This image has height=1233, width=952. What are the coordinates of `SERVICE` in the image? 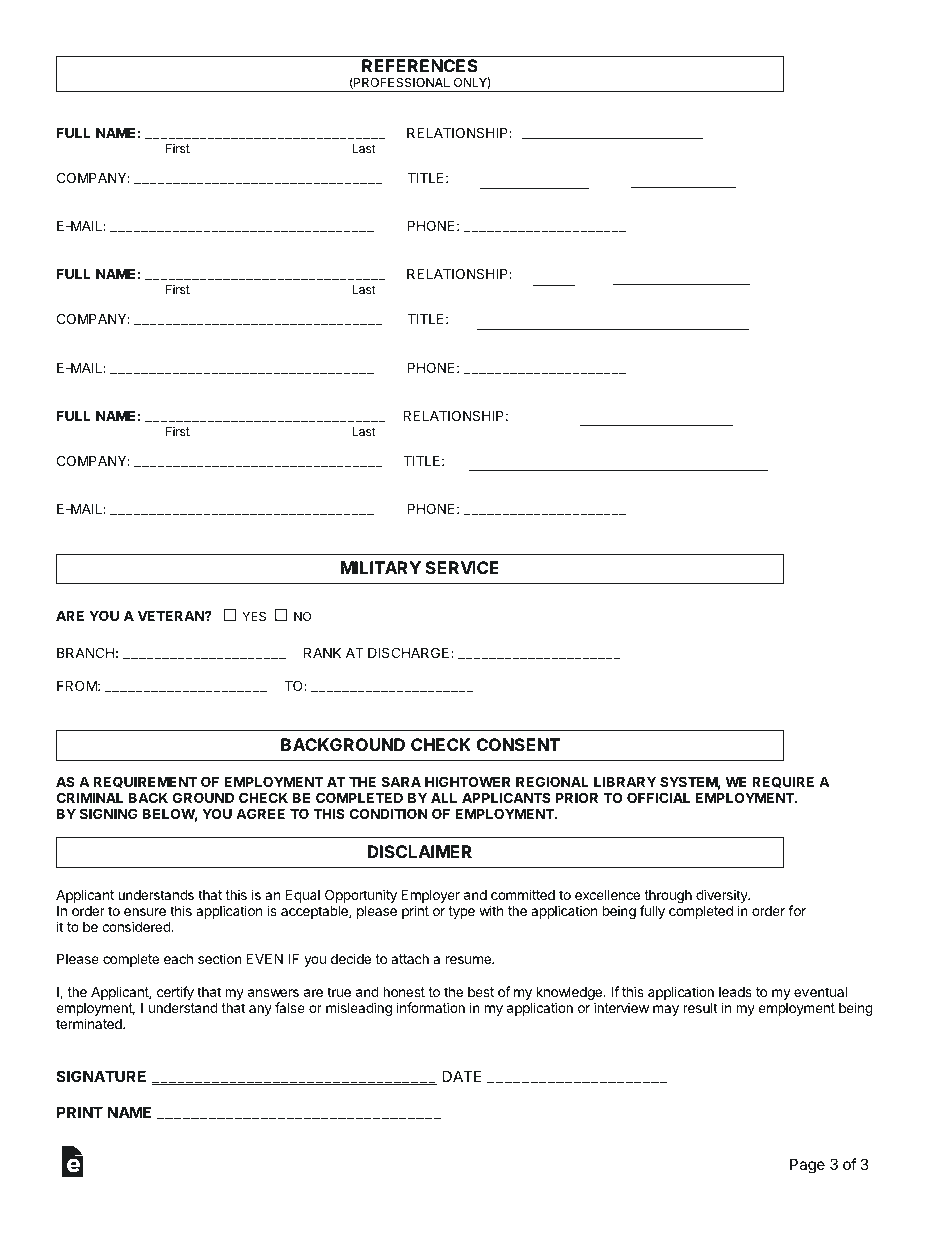 It's located at (462, 567).
